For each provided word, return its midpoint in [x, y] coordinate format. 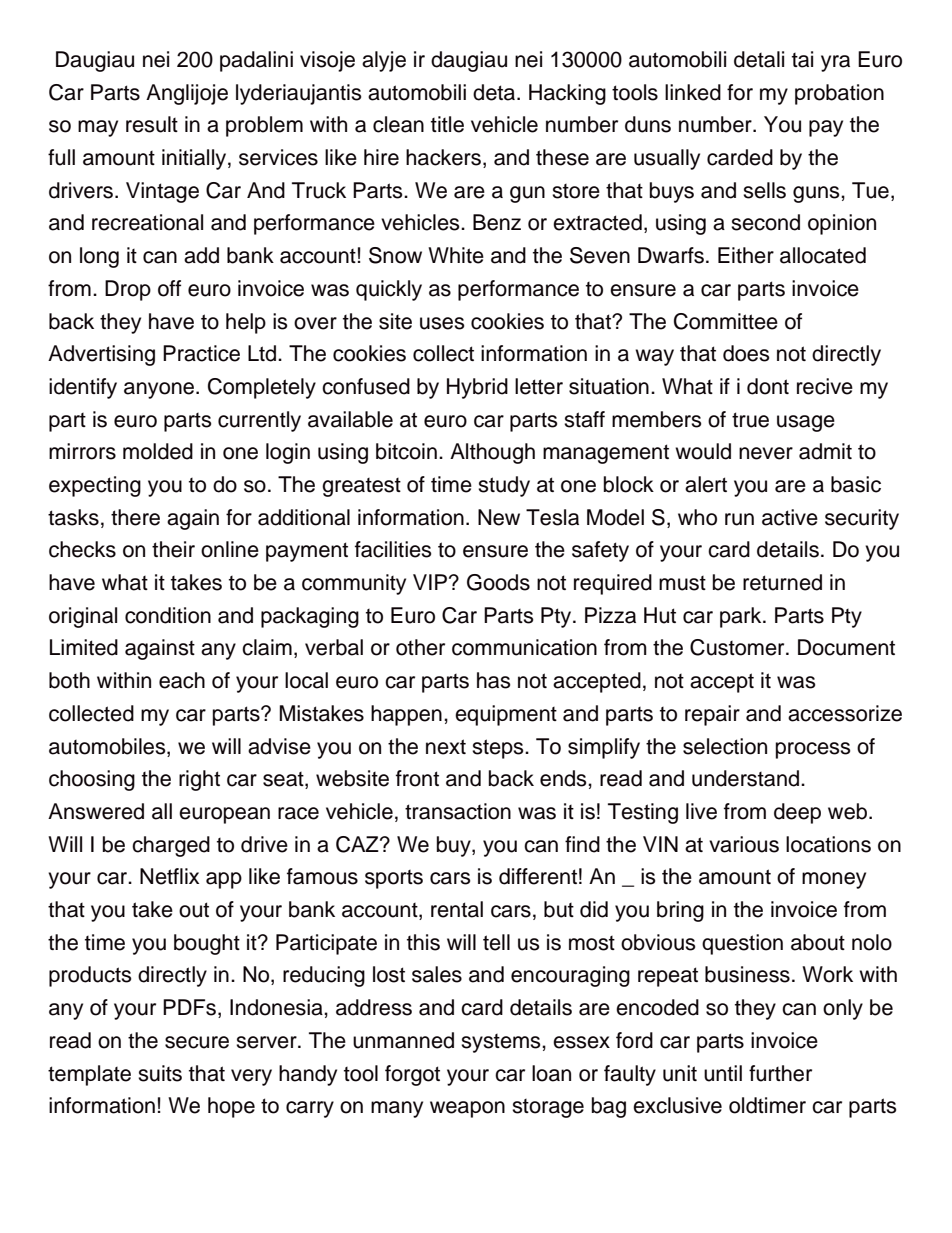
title [447, 124]
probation [839, 94]
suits [160, 1073]
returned [782, 582]
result [152, 124]
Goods [498, 582]
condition [168, 615]
